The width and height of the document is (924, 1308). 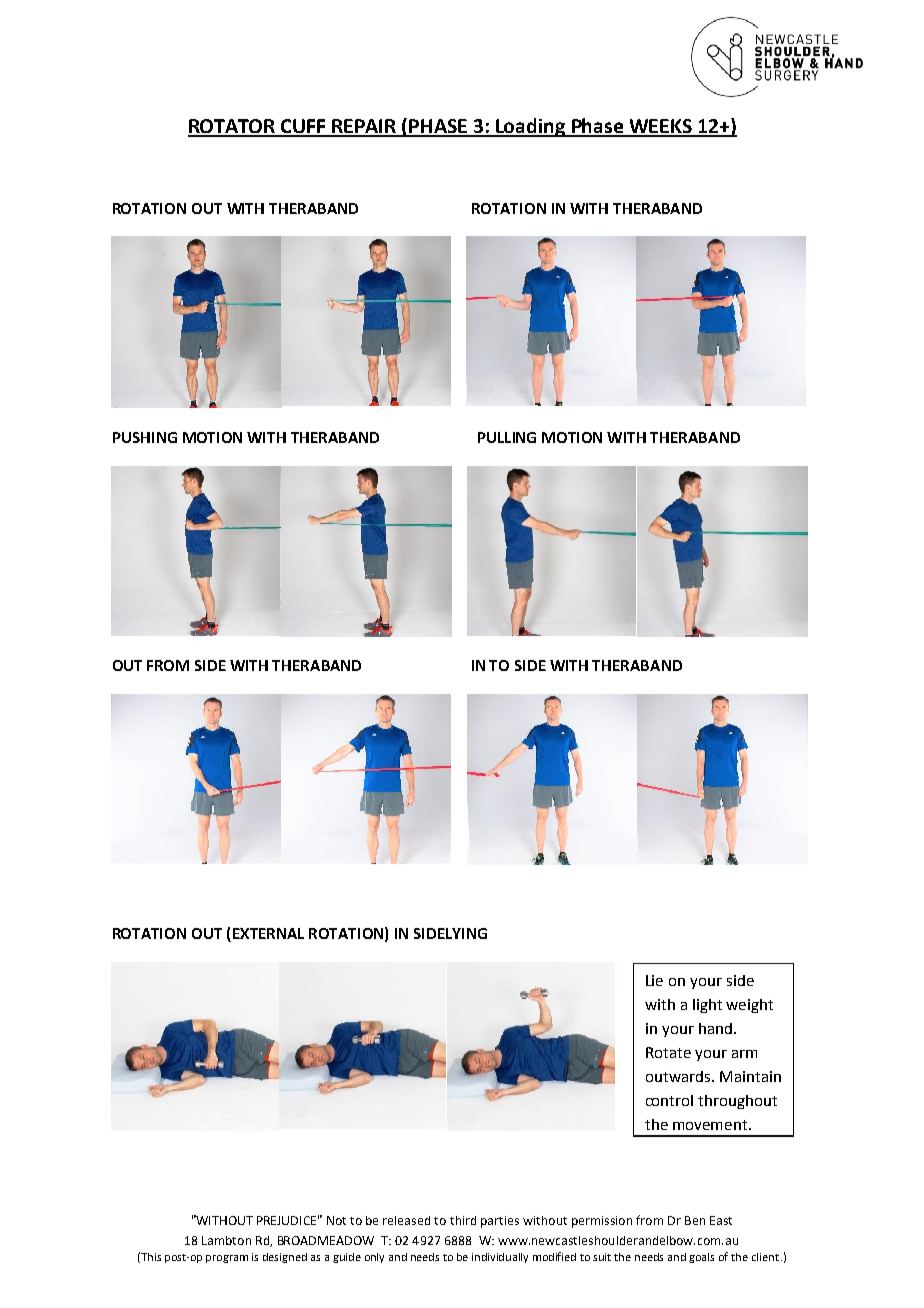 I want to click on Rotate, so click(x=668, y=1052).
